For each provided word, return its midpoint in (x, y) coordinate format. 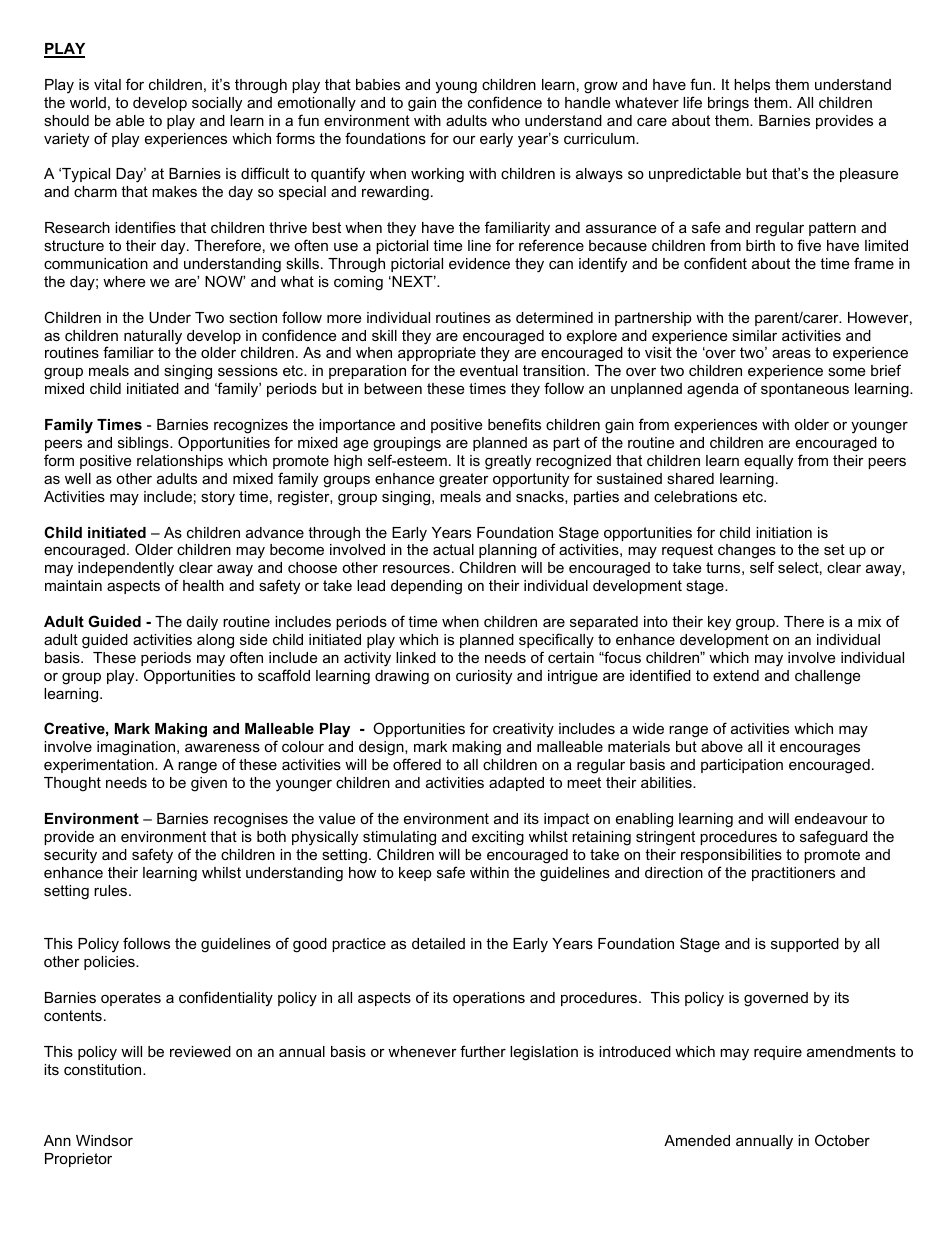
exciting (498, 838)
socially (217, 104)
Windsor (104, 1140)
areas (791, 353)
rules (112, 890)
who (506, 120)
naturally (153, 337)
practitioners (793, 874)
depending (426, 587)
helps (752, 86)
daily (202, 623)
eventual (489, 370)
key (719, 623)
